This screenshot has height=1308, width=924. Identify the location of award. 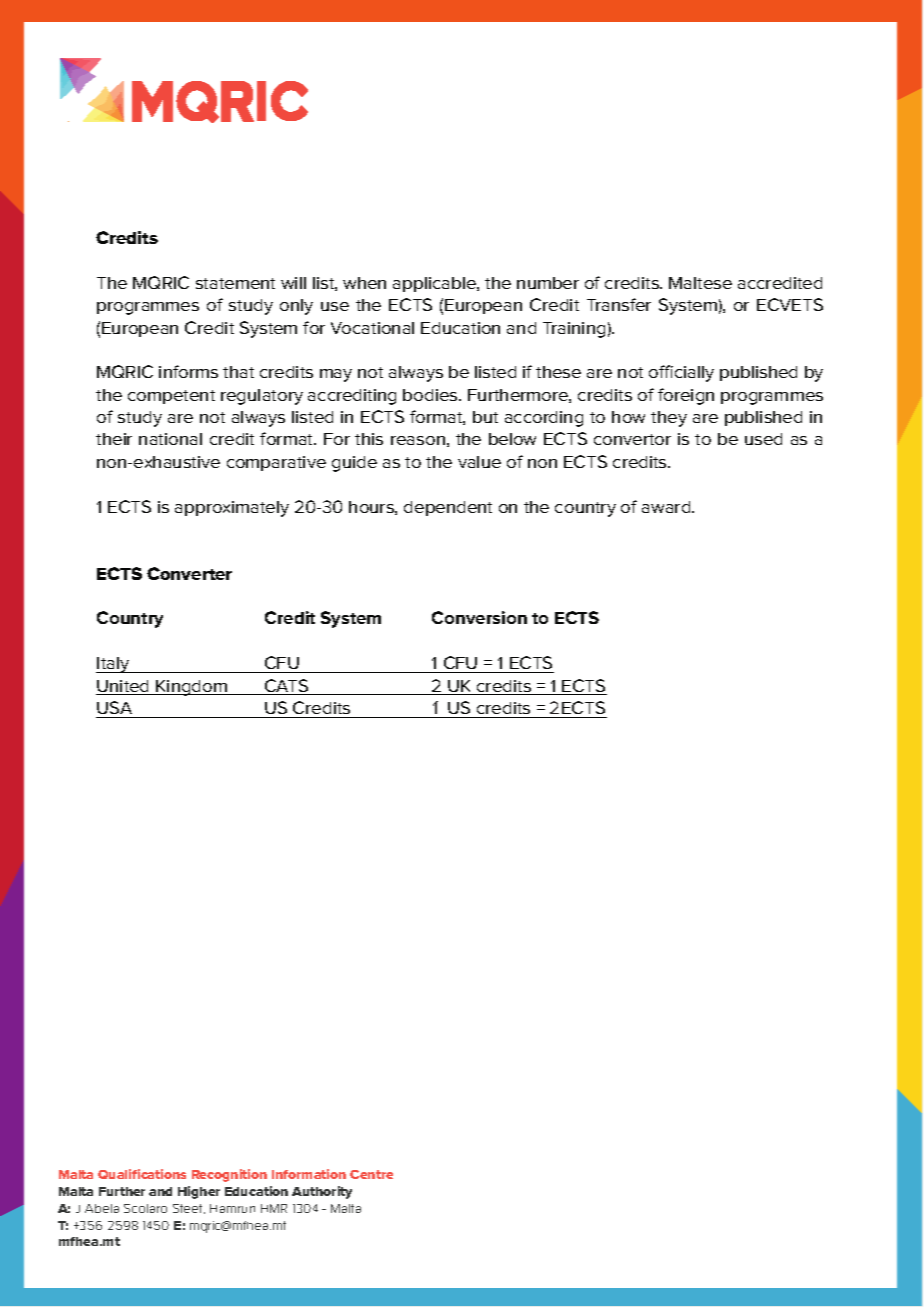
(667, 507).
